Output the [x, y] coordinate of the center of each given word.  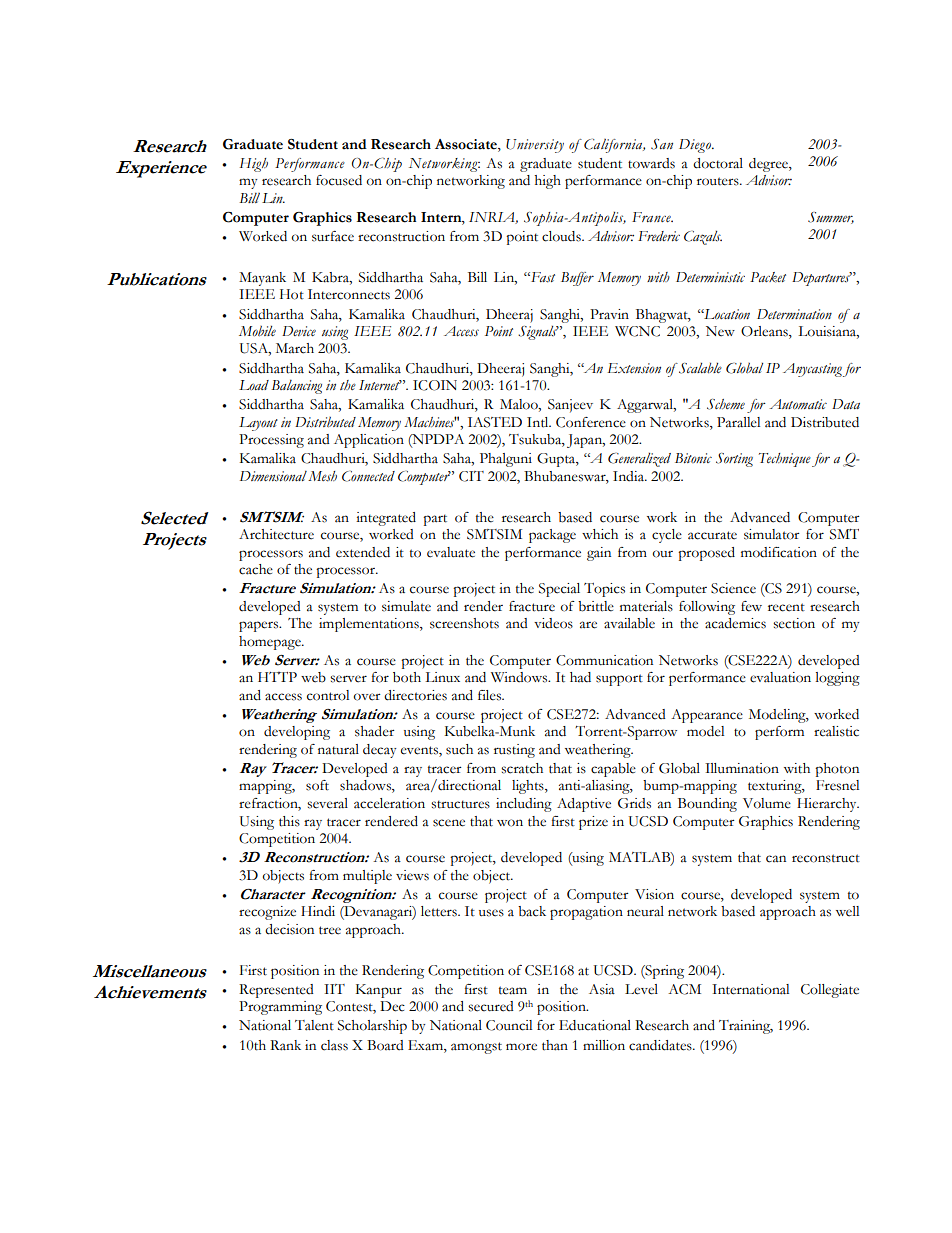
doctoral [718, 163]
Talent [314, 1025]
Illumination [742, 768]
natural [338, 749]
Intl [539, 422]
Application [369, 441]
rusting [514, 751]
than [555, 1045]
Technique [785, 460]
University [535, 146]
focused [339, 180]
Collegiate [830, 991]
